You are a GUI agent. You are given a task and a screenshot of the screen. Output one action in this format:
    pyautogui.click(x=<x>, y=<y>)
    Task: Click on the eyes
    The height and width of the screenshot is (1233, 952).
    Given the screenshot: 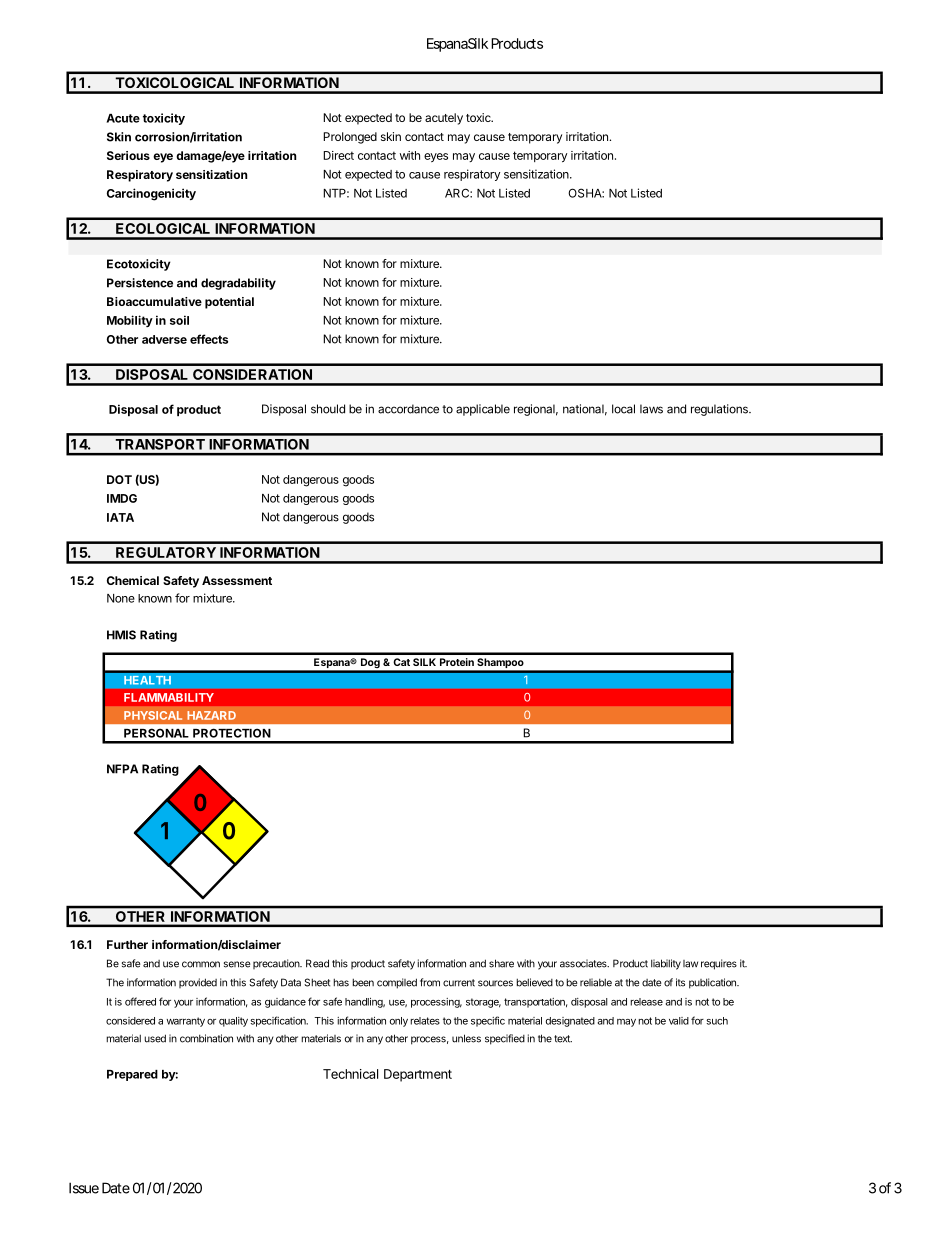 What is the action you would take?
    pyautogui.click(x=436, y=157)
